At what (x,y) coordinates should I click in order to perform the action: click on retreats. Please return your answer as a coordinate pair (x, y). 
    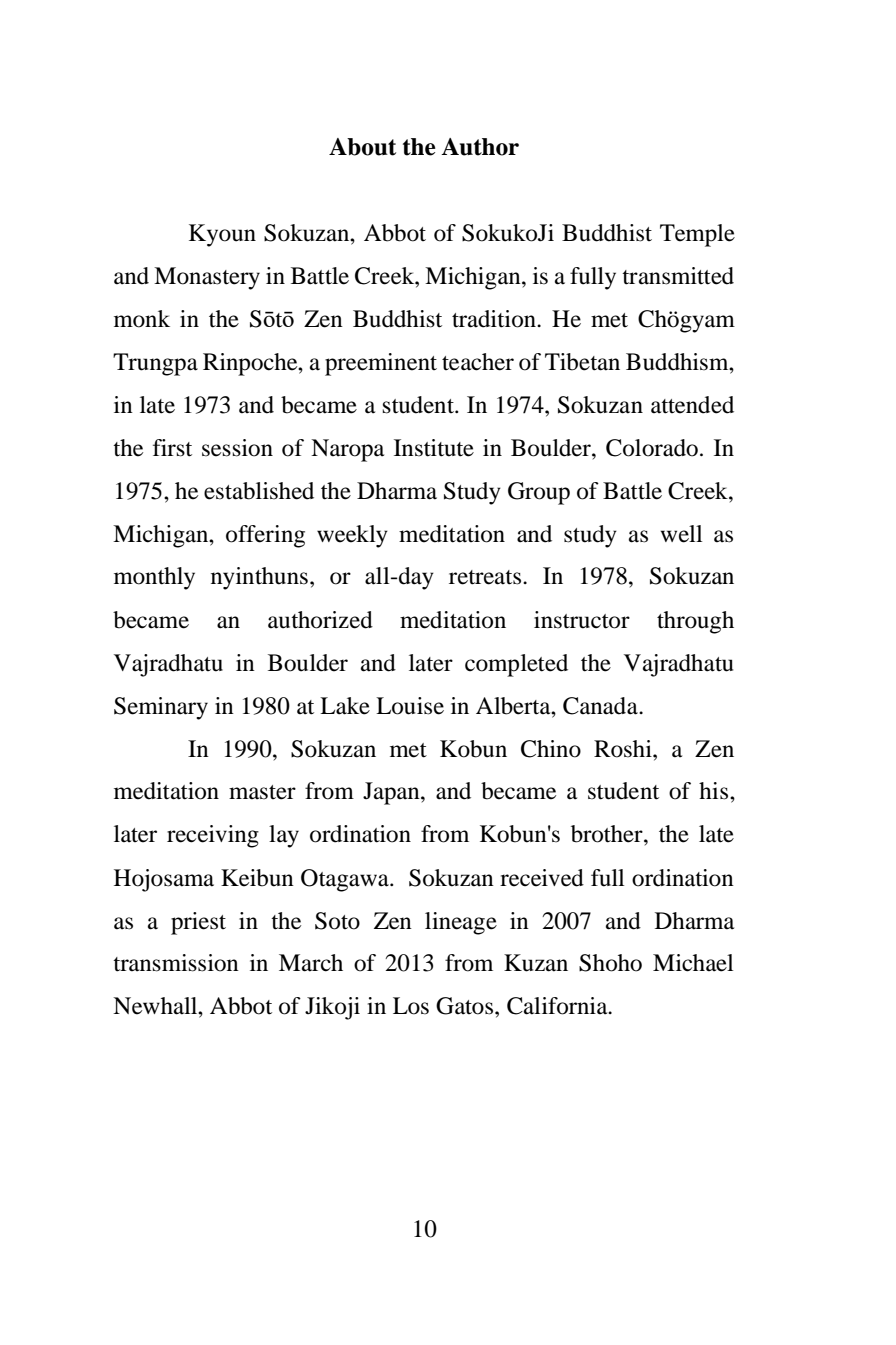
    Looking at the image, I should click on (486, 577).
